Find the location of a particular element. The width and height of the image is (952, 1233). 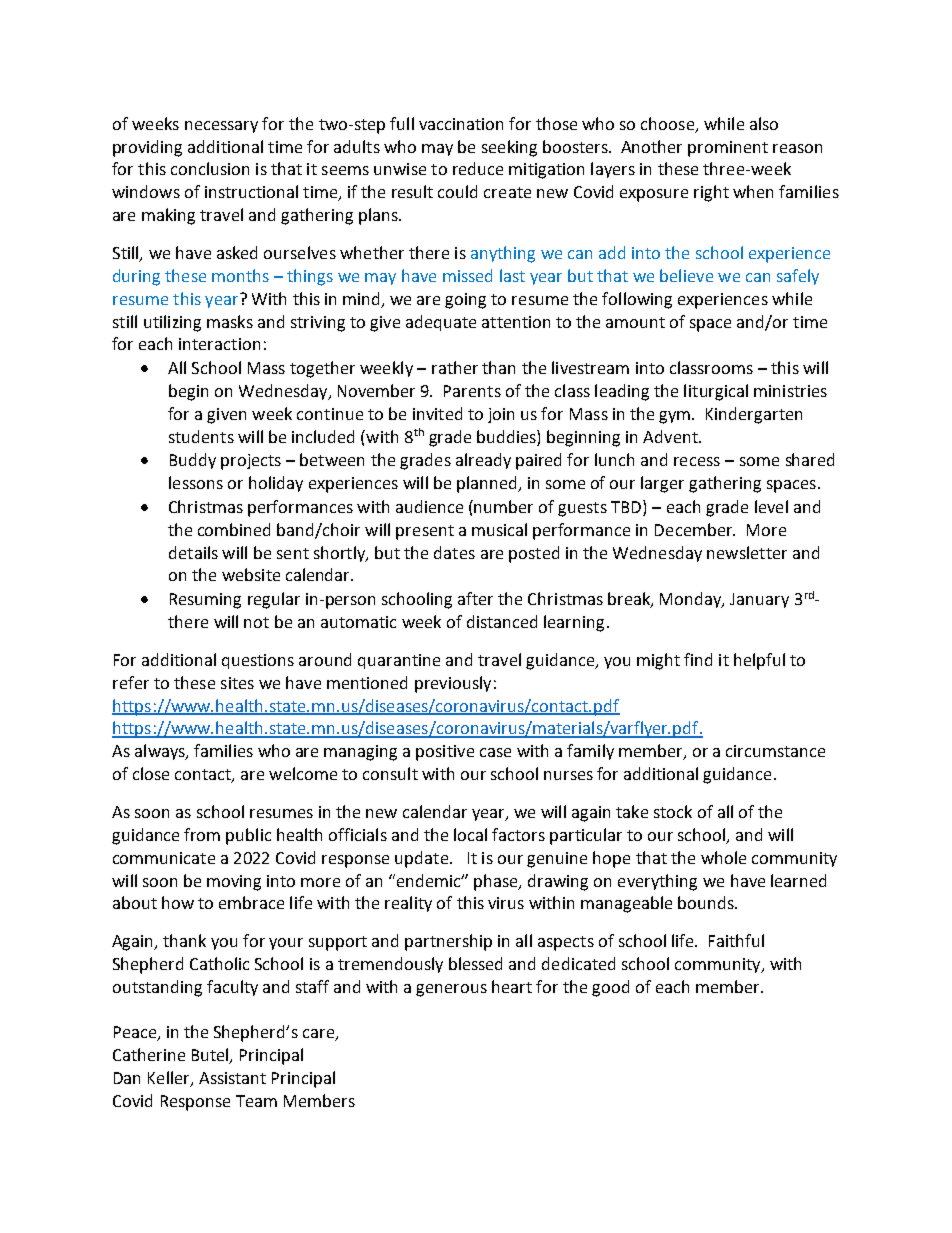

reduce is located at coordinates (478, 168).
